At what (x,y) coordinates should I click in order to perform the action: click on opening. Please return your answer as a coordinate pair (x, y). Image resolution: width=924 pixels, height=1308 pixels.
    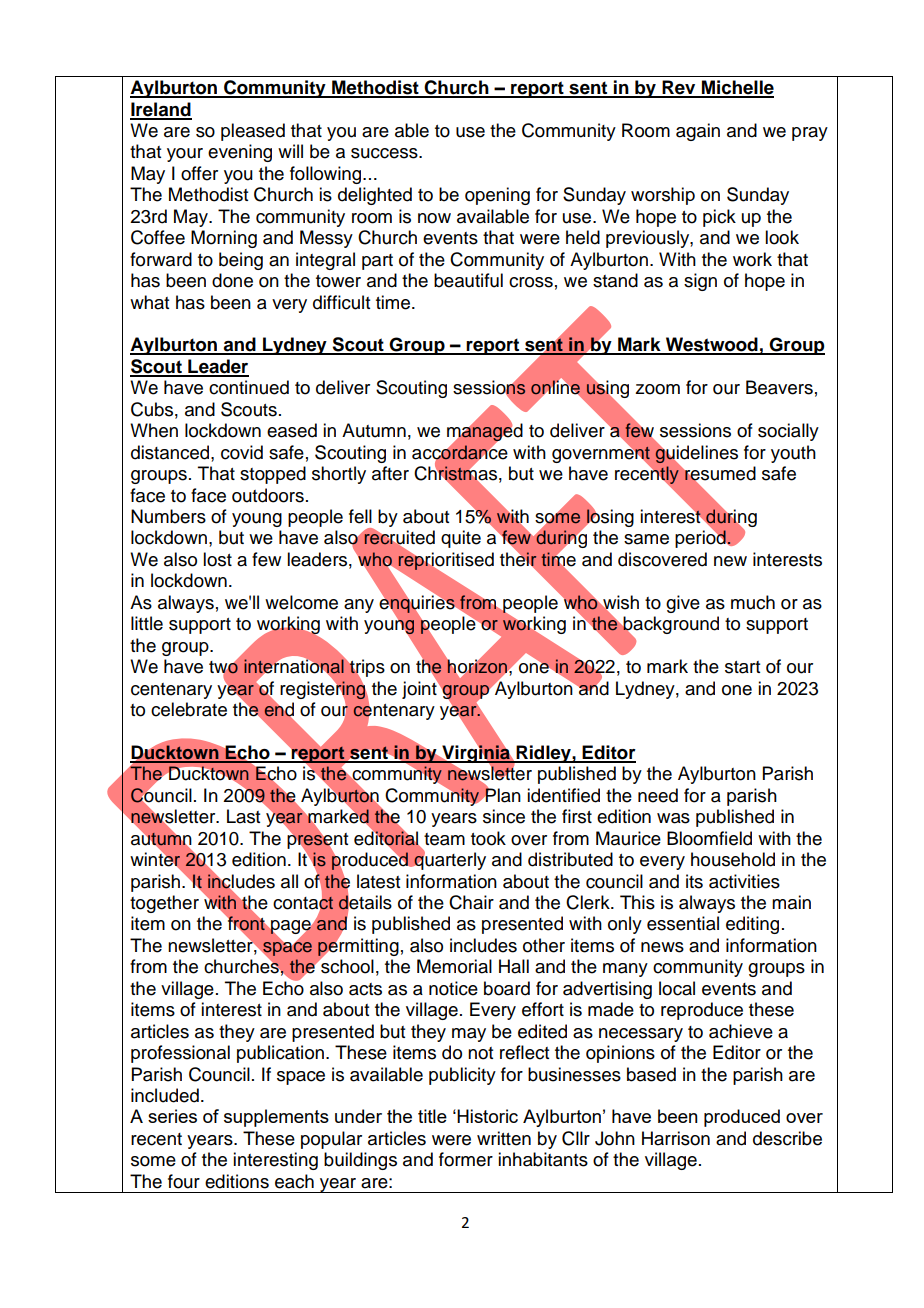
    Looking at the image, I should click on (497, 196).
